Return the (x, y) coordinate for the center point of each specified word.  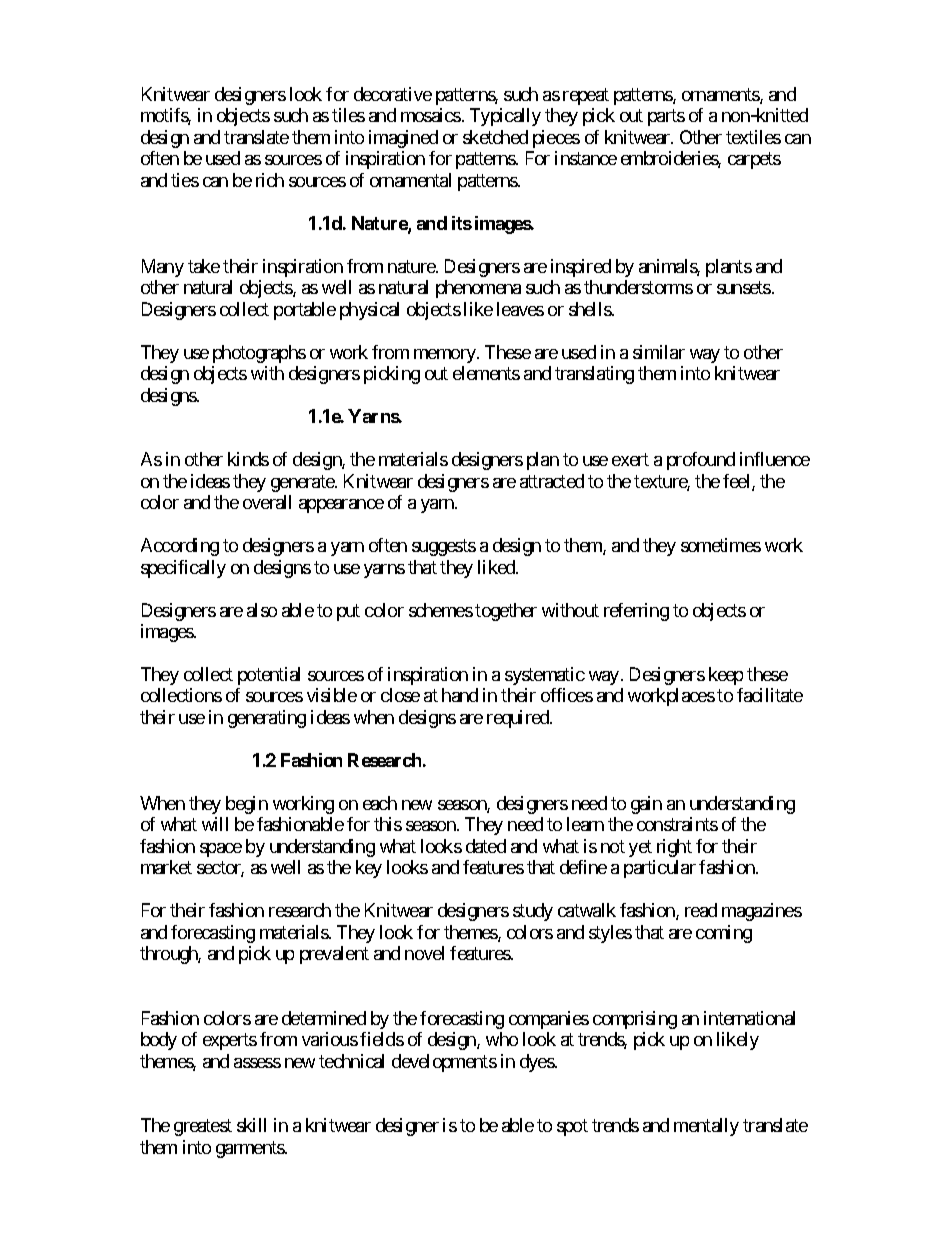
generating (267, 719)
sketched (495, 137)
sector (220, 869)
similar (659, 352)
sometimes (721, 545)
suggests (444, 547)
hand (460, 695)
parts (666, 118)
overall (267, 502)
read (701, 910)
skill (251, 1125)
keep (726, 676)
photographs (259, 354)
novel (424, 953)
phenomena (478, 289)
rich (270, 180)
